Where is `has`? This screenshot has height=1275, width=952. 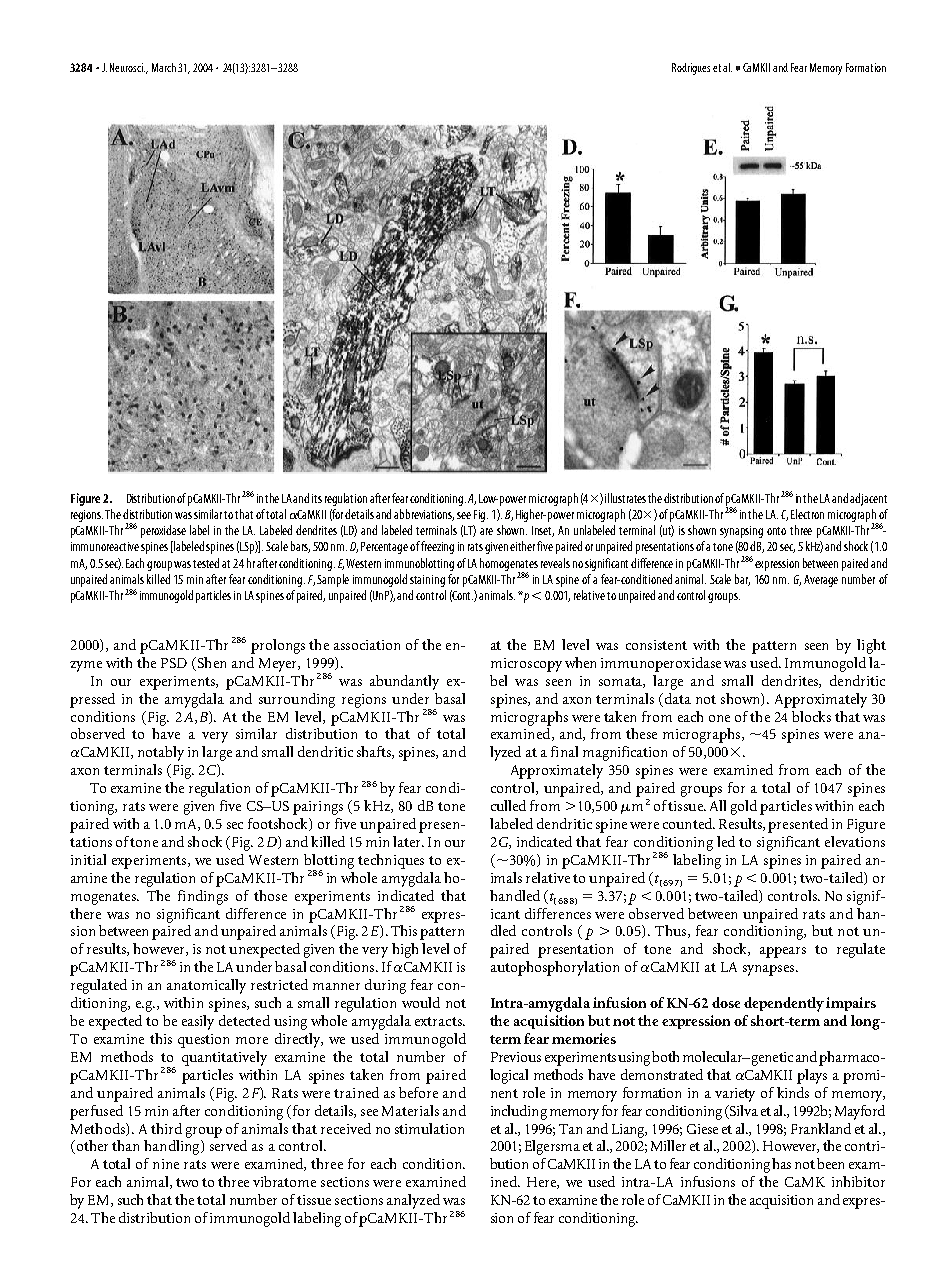 has is located at coordinates (781, 1163).
